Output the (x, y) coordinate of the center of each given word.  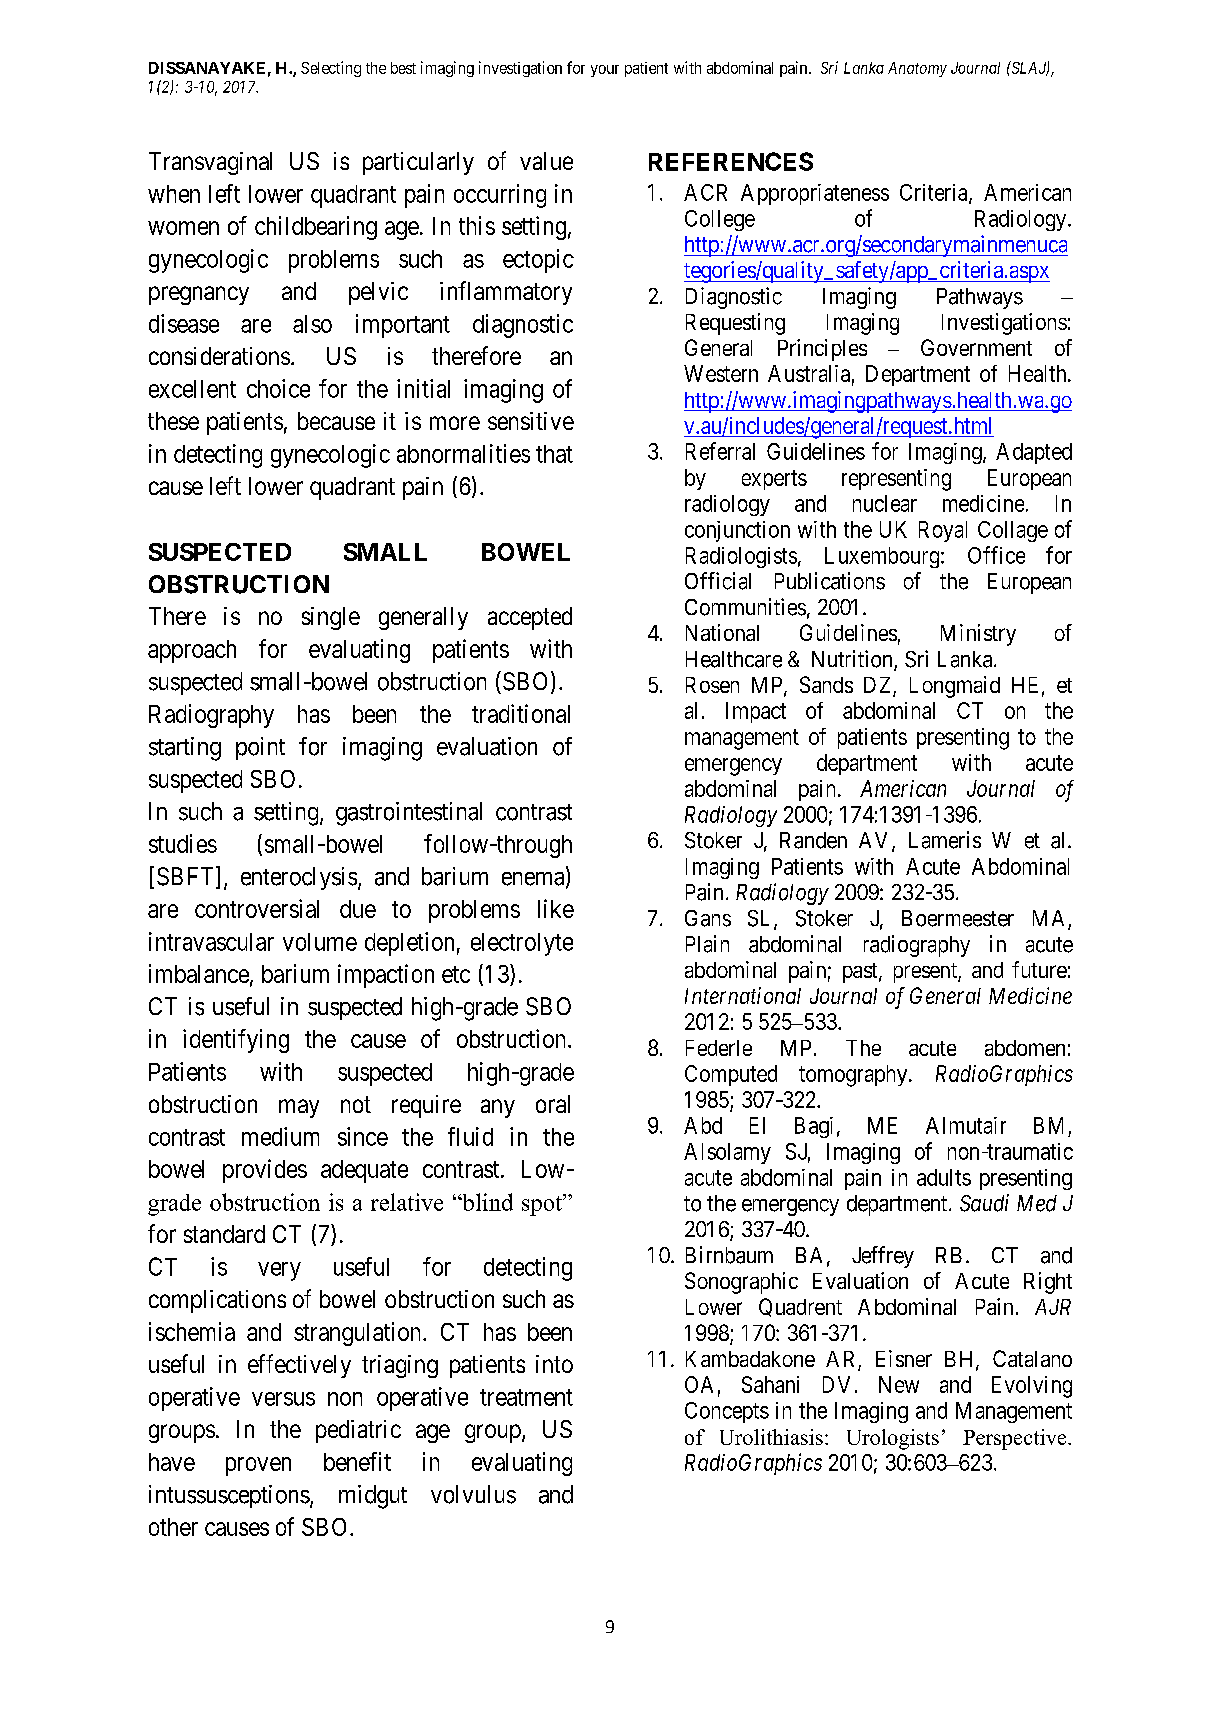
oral (553, 1104)
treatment (526, 1397)
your (605, 71)
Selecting (331, 69)
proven (258, 1466)
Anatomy (917, 69)
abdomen (1025, 1048)
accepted (530, 618)
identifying (236, 1041)
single (331, 618)
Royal (943, 531)
